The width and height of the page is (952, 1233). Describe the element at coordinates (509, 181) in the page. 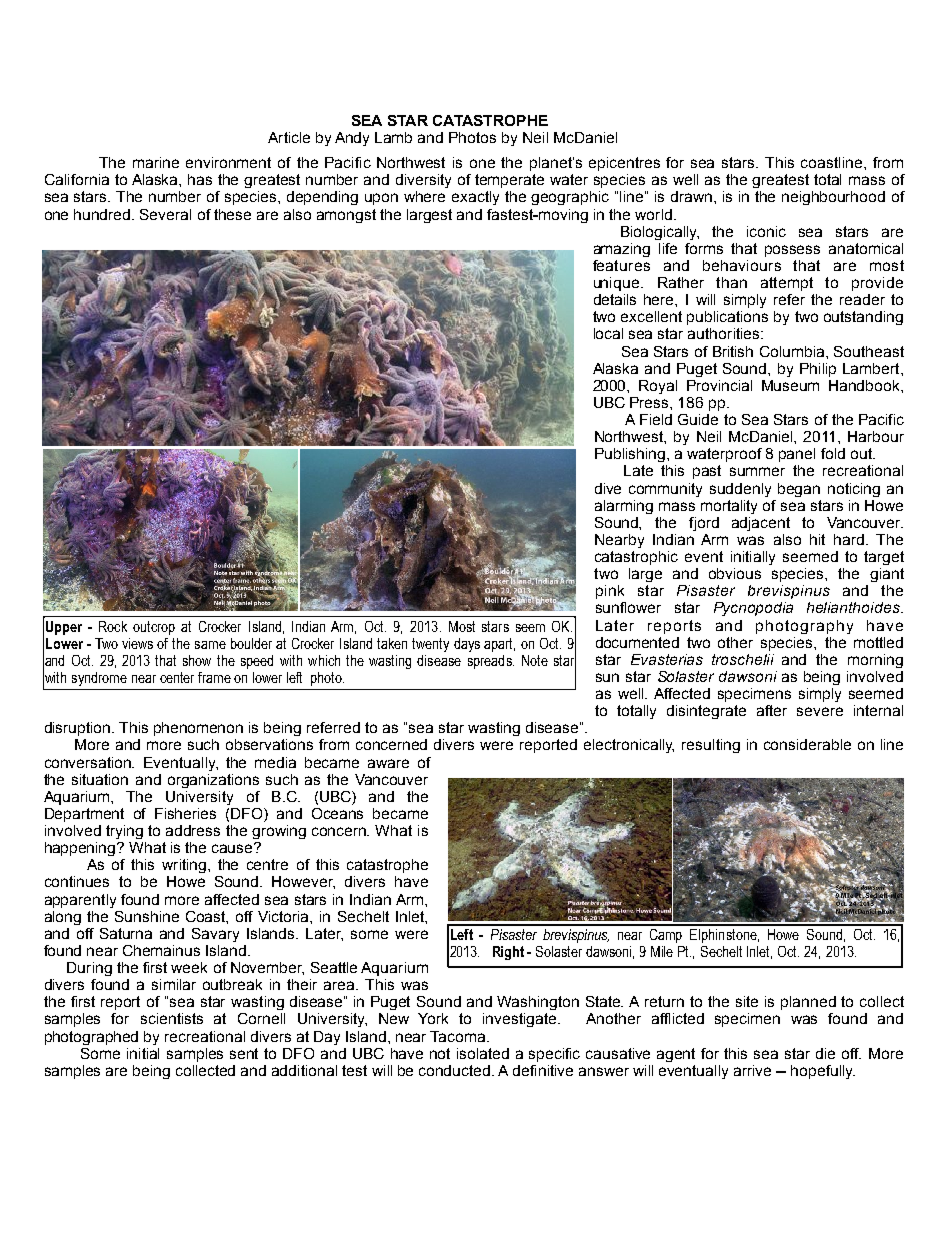

I see `temperate` at that location.
